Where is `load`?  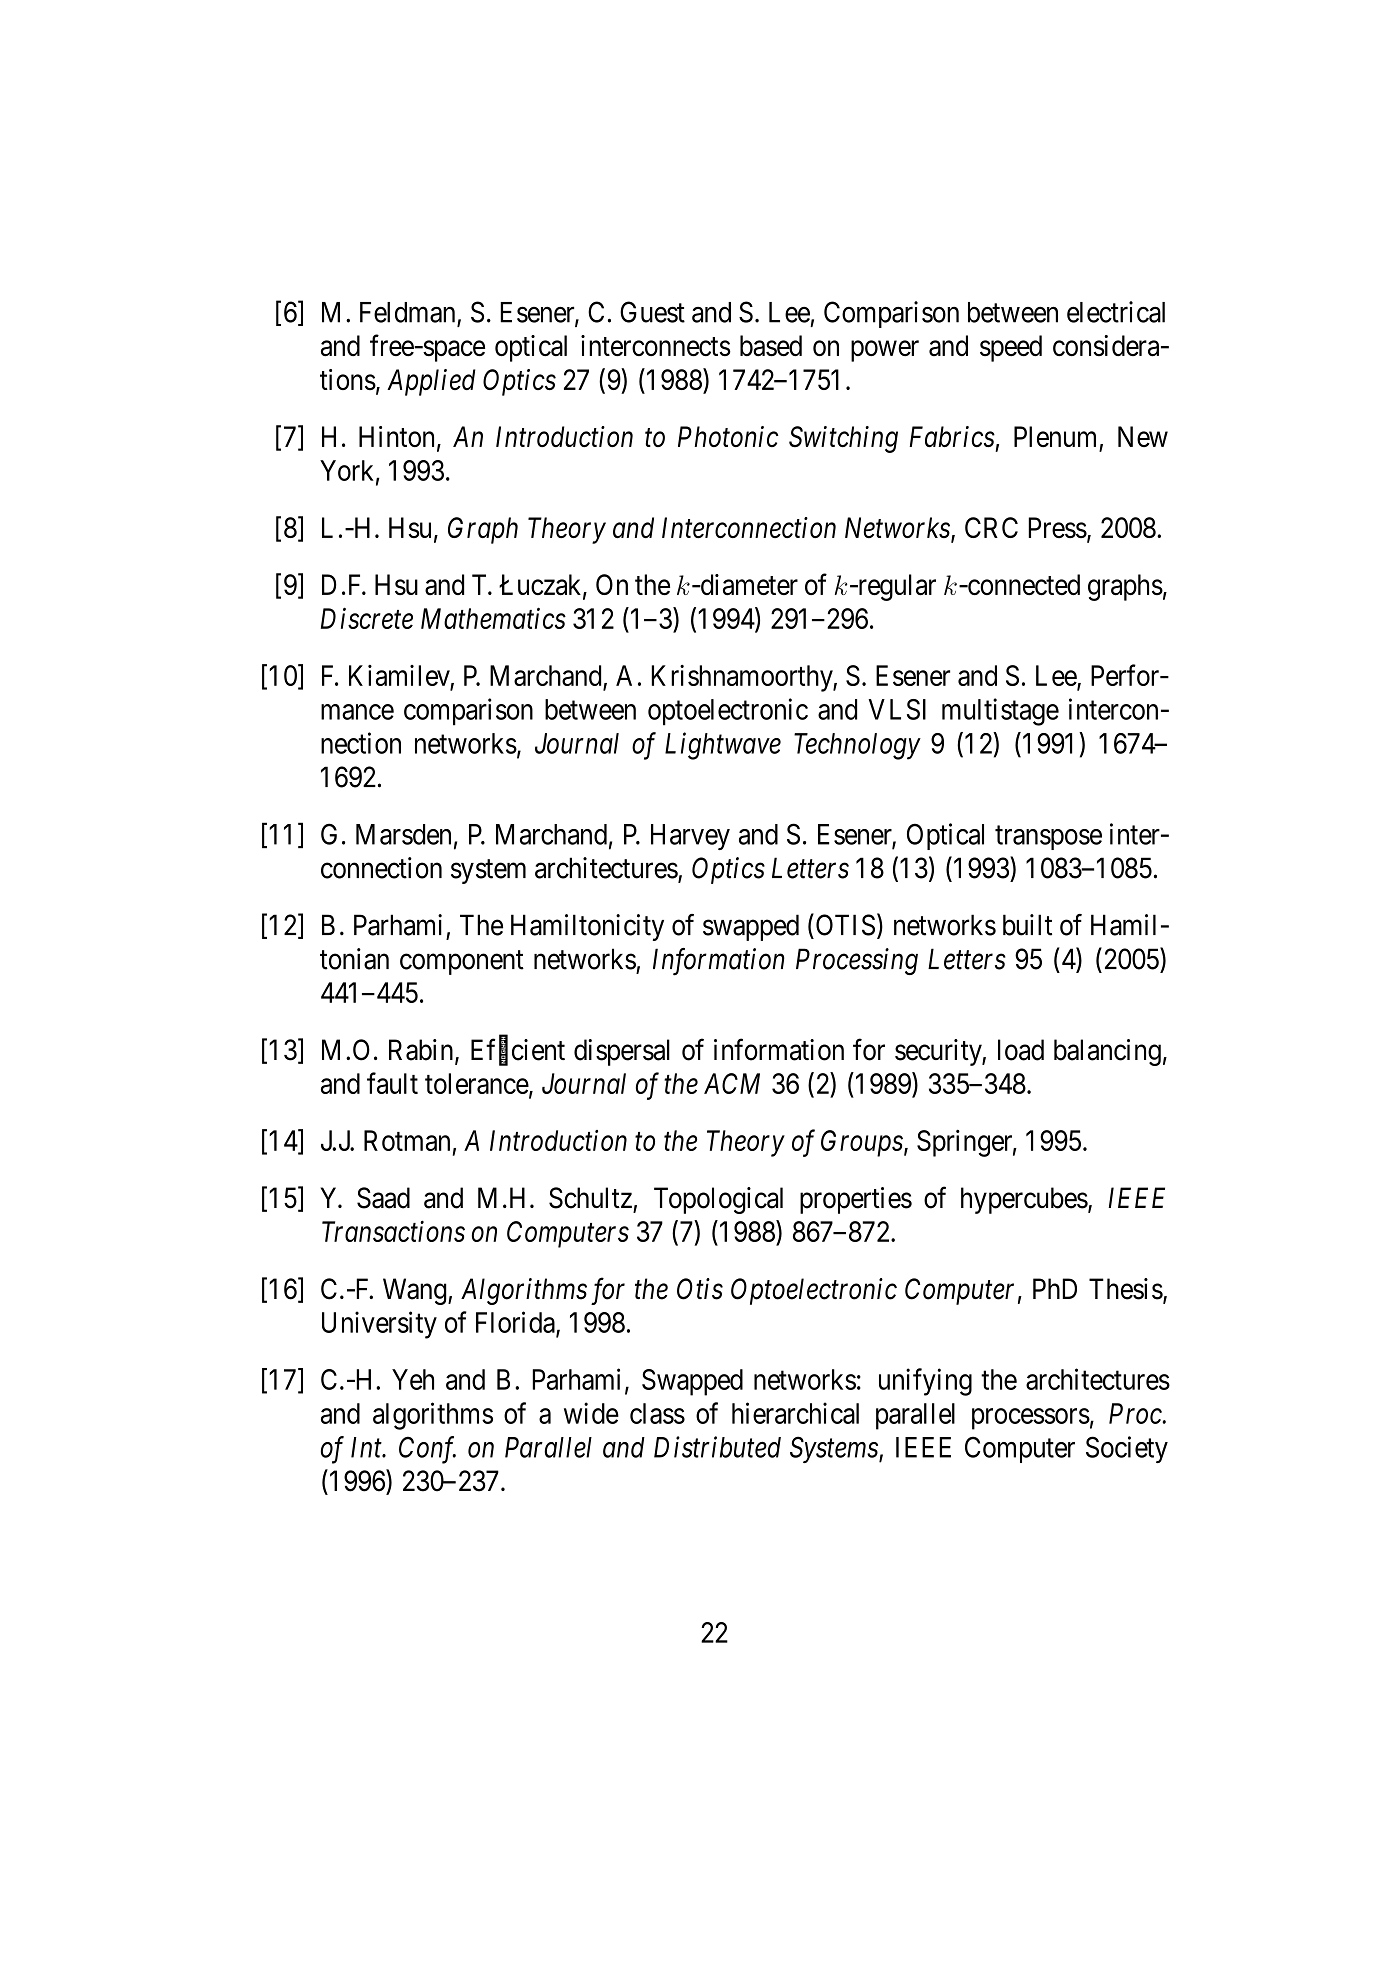 load is located at coordinates (1021, 1050).
